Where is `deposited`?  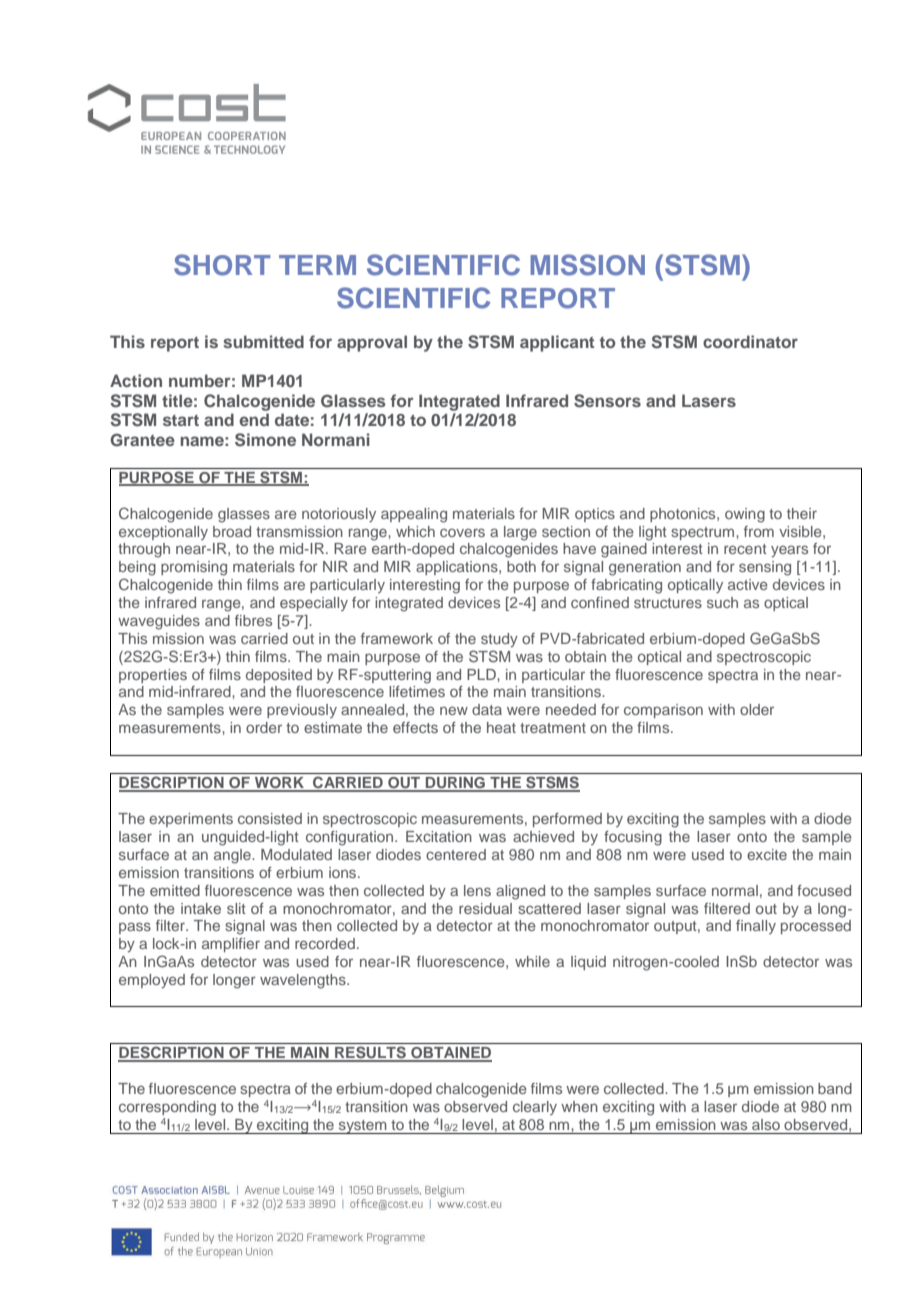
deposited is located at coordinates (279, 676).
